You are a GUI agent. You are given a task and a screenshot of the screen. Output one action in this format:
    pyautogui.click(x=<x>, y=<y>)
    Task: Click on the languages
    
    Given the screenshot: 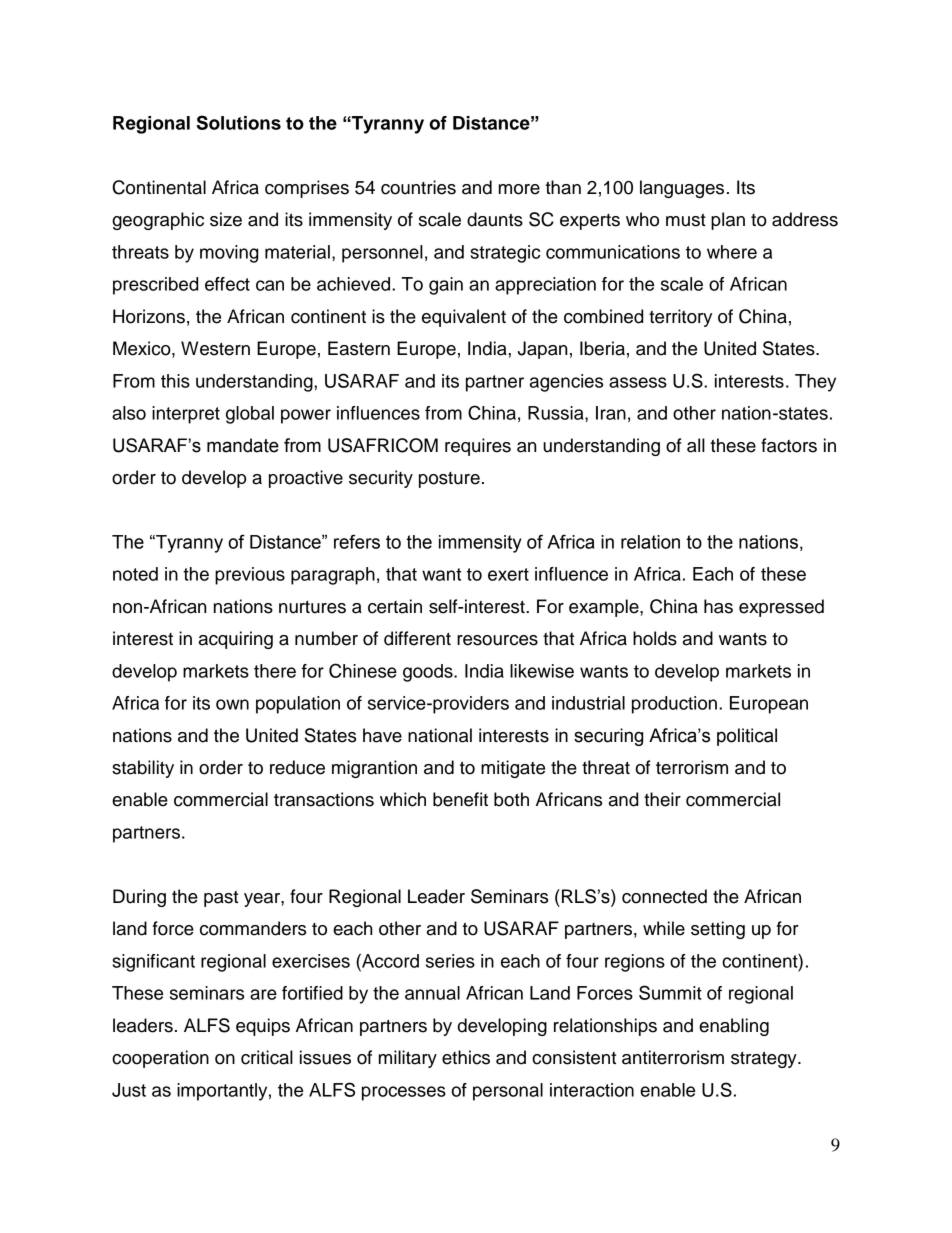 What is the action you would take?
    pyautogui.click(x=682, y=189)
